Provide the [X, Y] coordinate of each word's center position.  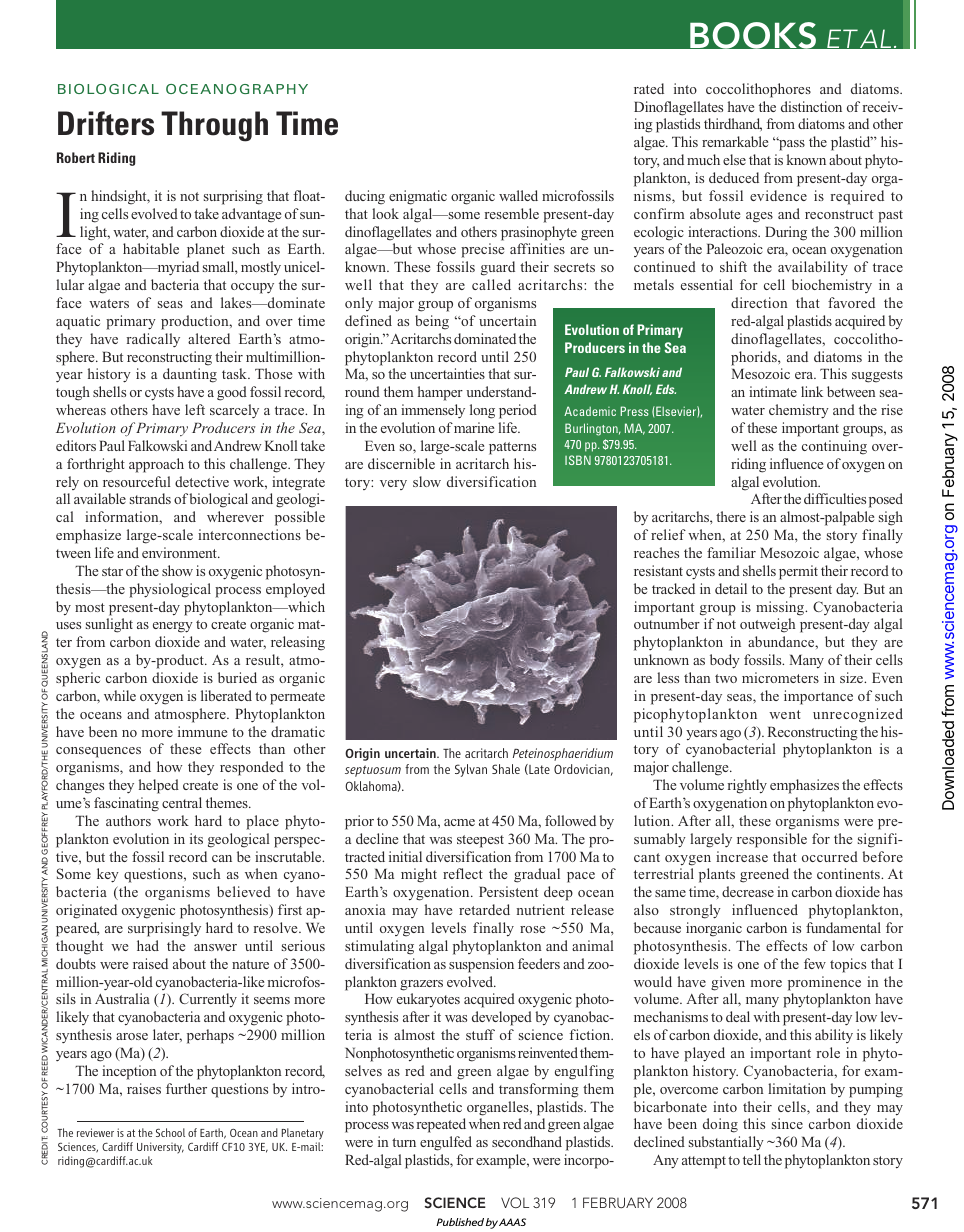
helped [159, 786]
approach [156, 465]
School [170, 1132]
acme [459, 822]
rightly [747, 786]
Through [214, 126]
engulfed [446, 1143]
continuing [834, 447]
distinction [811, 106]
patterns [512, 448]
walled [518, 195]
